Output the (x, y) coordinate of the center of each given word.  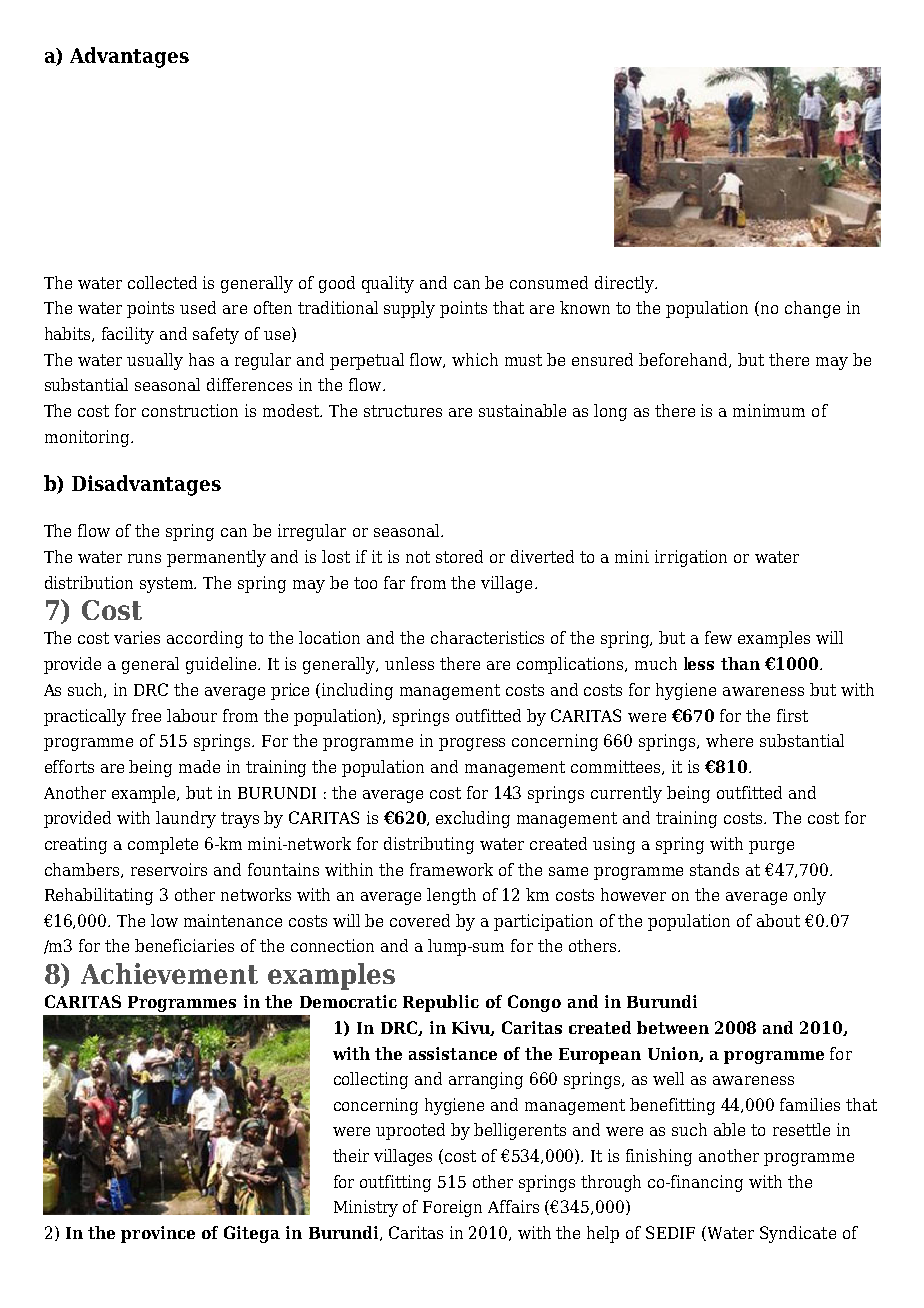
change (812, 309)
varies (137, 637)
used (198, 307)
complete (163, 845)
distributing (429, 845)
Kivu (472, 1028)
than (740, 663)
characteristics (487, 637)
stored (459, 556)
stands (714, 869)
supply (409, 309)
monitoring (88, 438)
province (158, 1234)
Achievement (169, 973)
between (673, 1027)
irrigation (691, 558)
